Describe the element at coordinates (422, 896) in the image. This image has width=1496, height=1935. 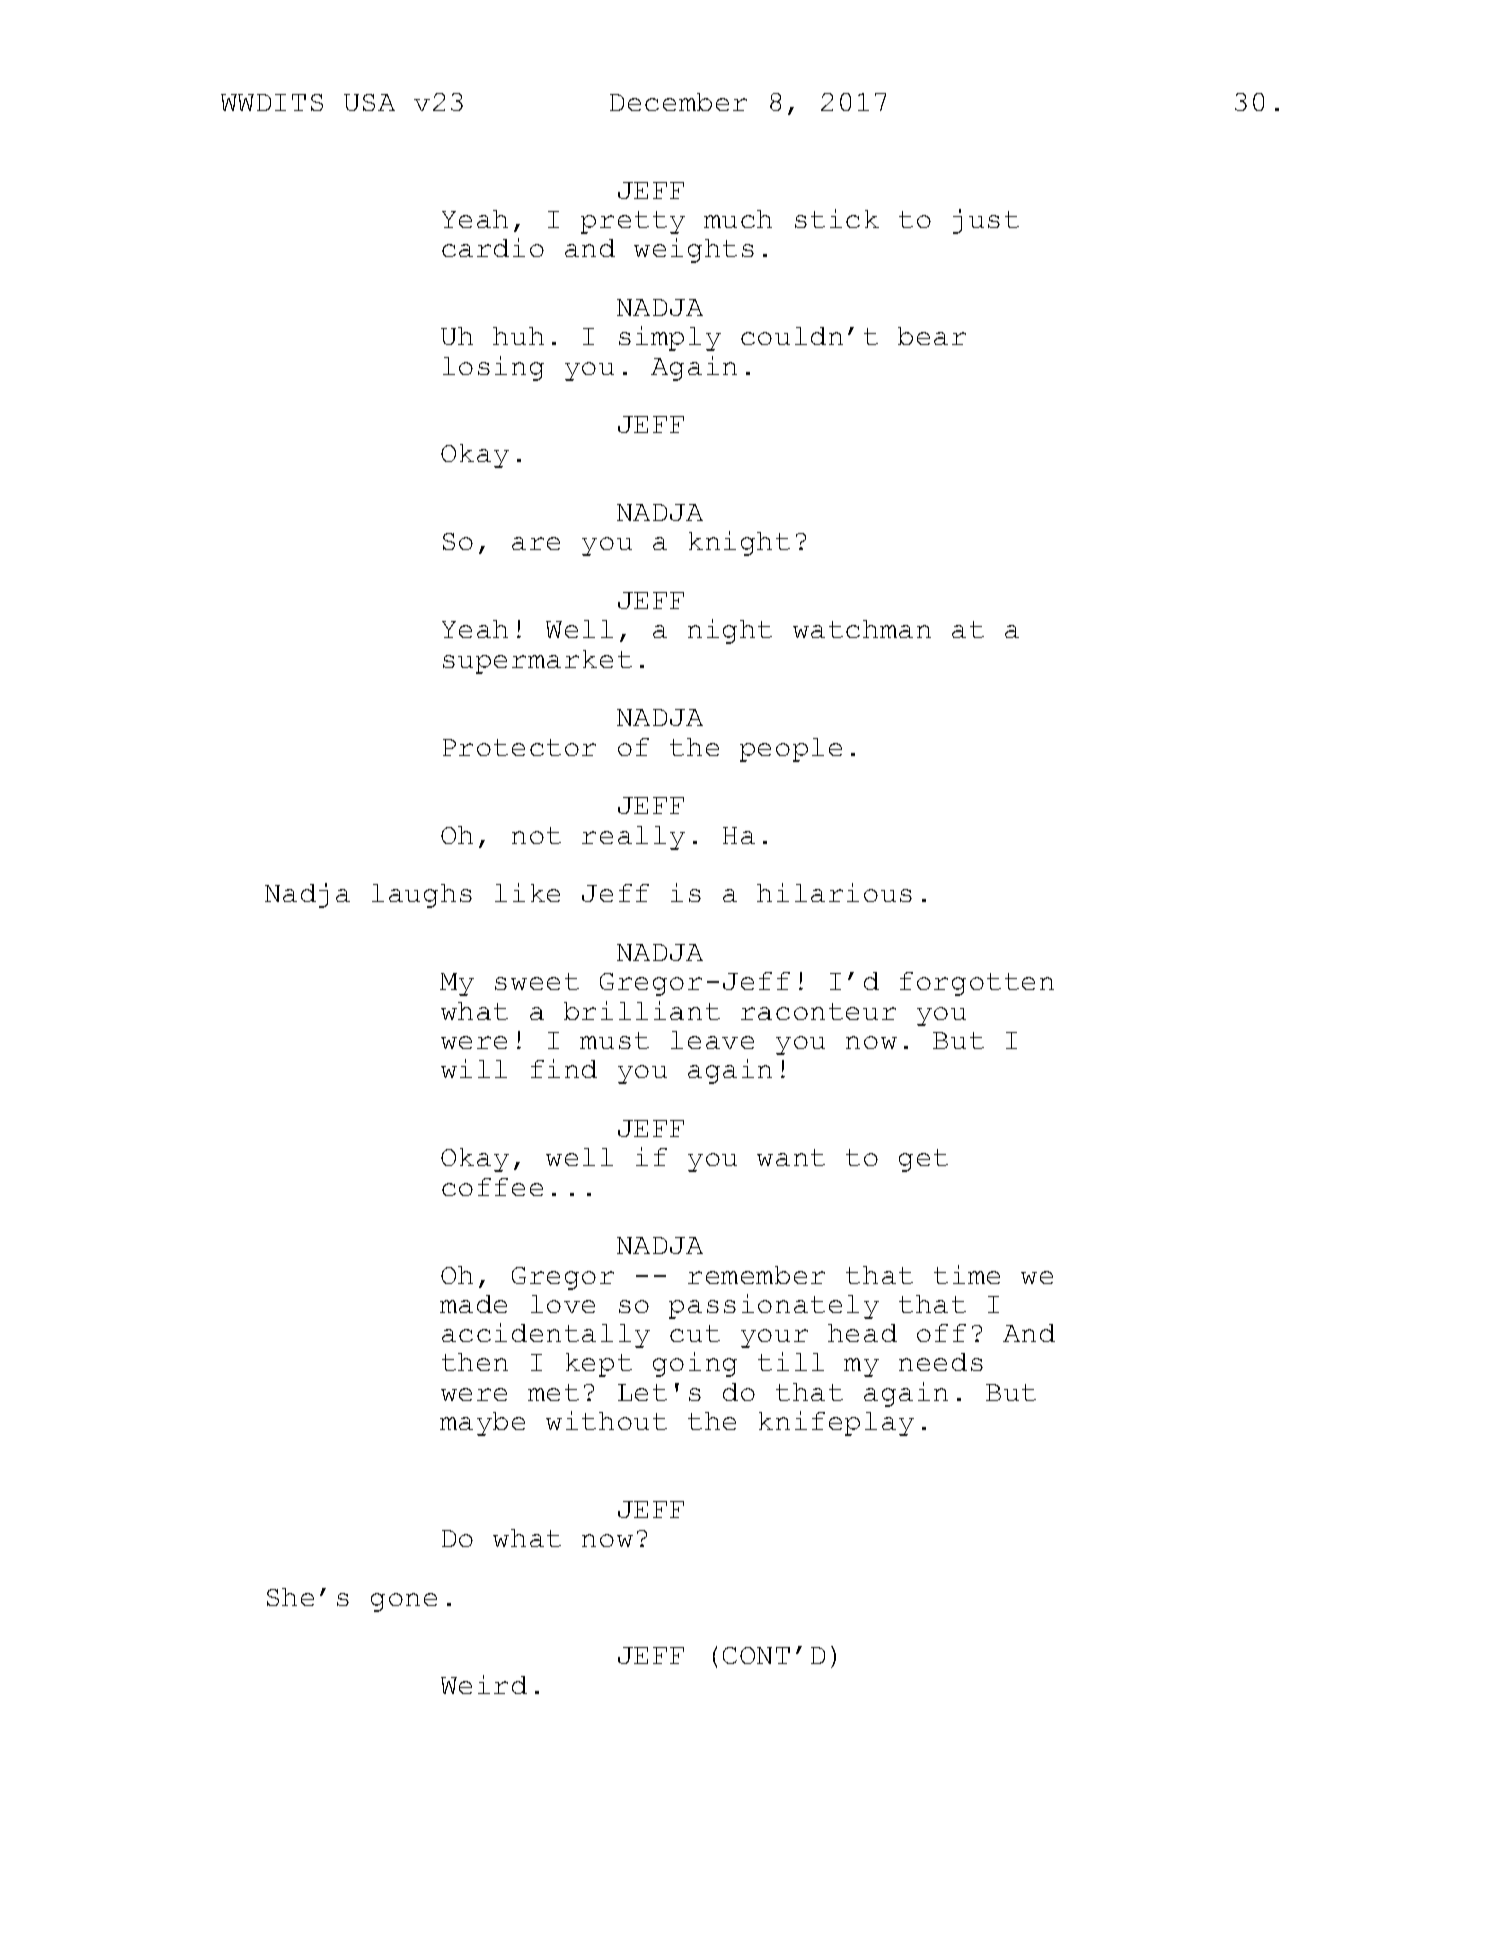
I see `laughs` at that location.
